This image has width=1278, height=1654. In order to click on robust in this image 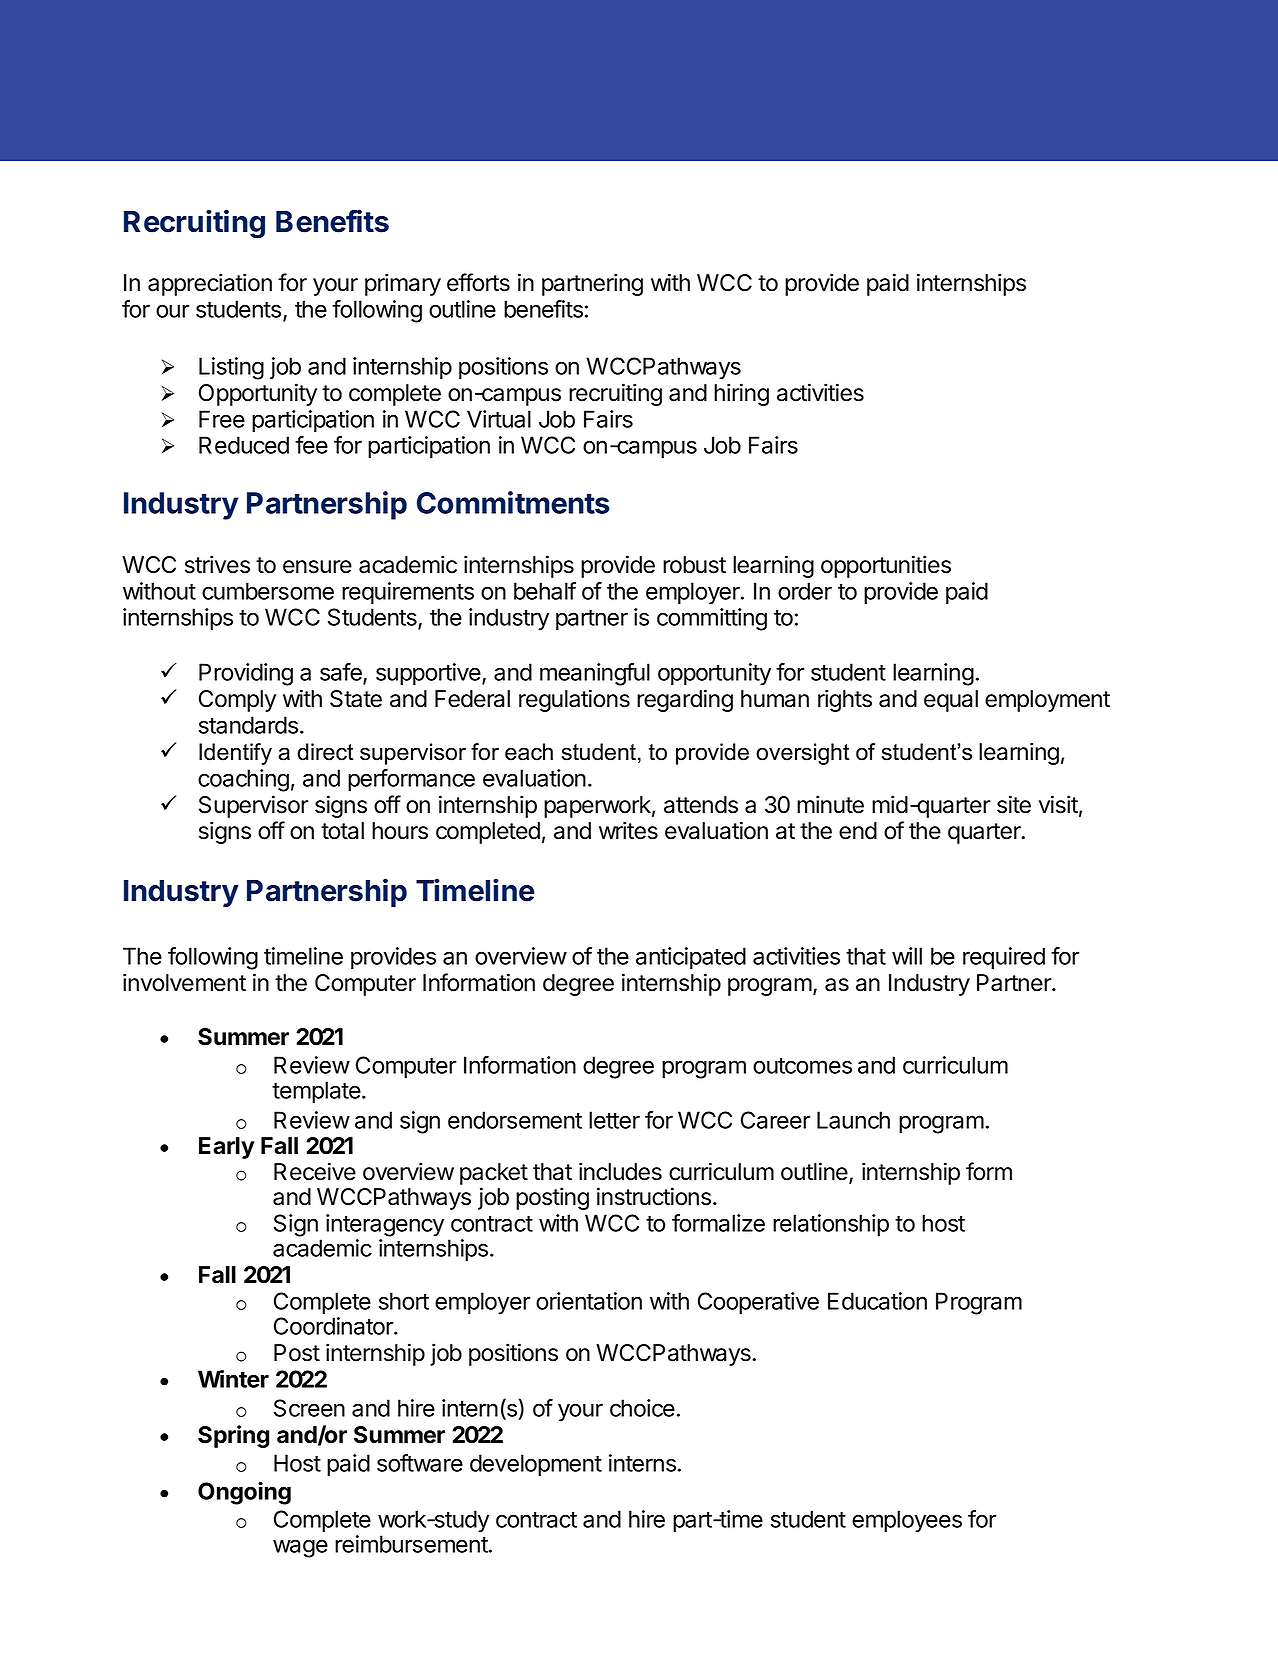, I will do `click(694, 565)`.
